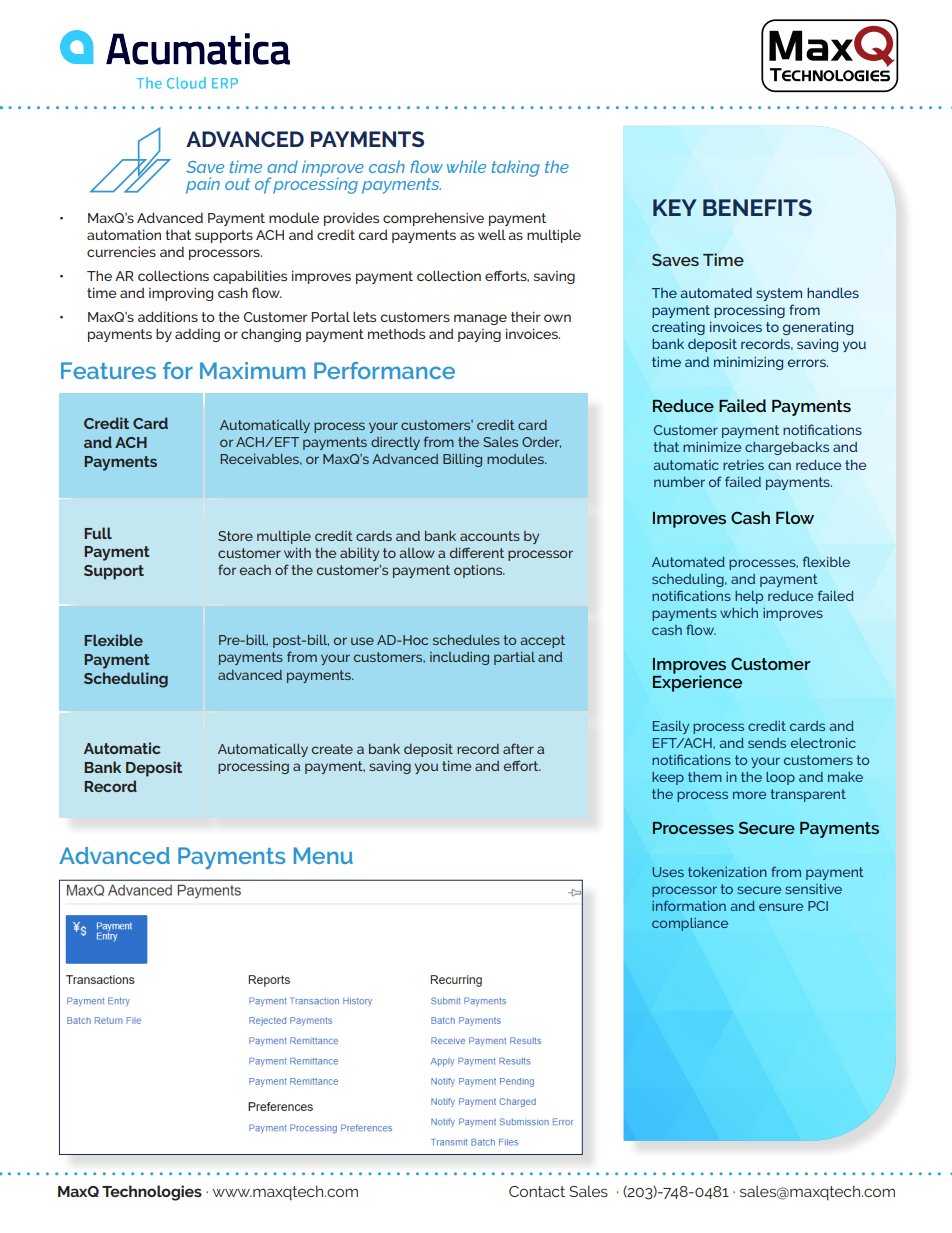 Image resolution: width=952 pixels, height=1233 pixels. I want to click on while, so click(466, 166).
